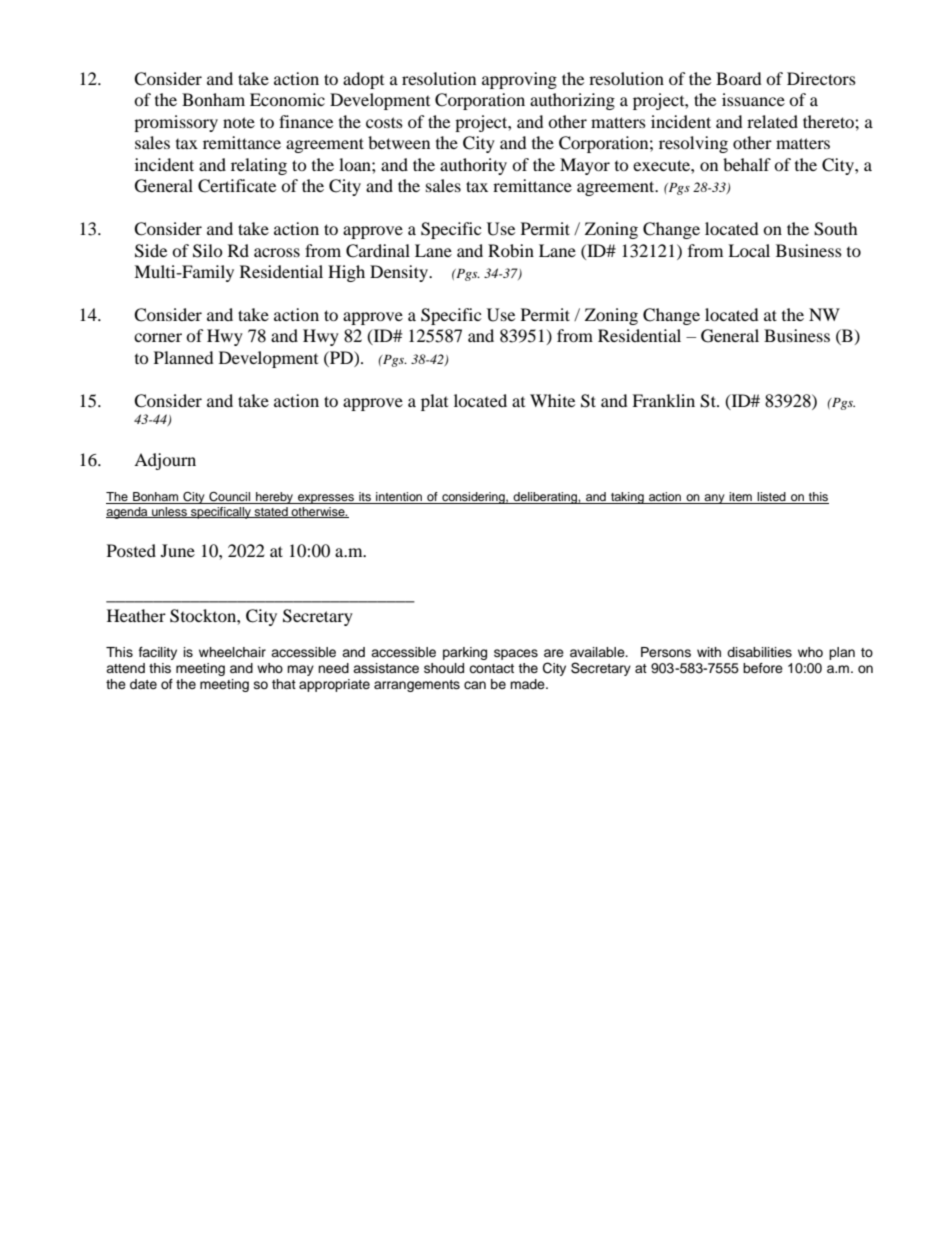  What do you see at coordinates (158, 337) in the image?
I see `corner` at bounding box center [158, 337].
